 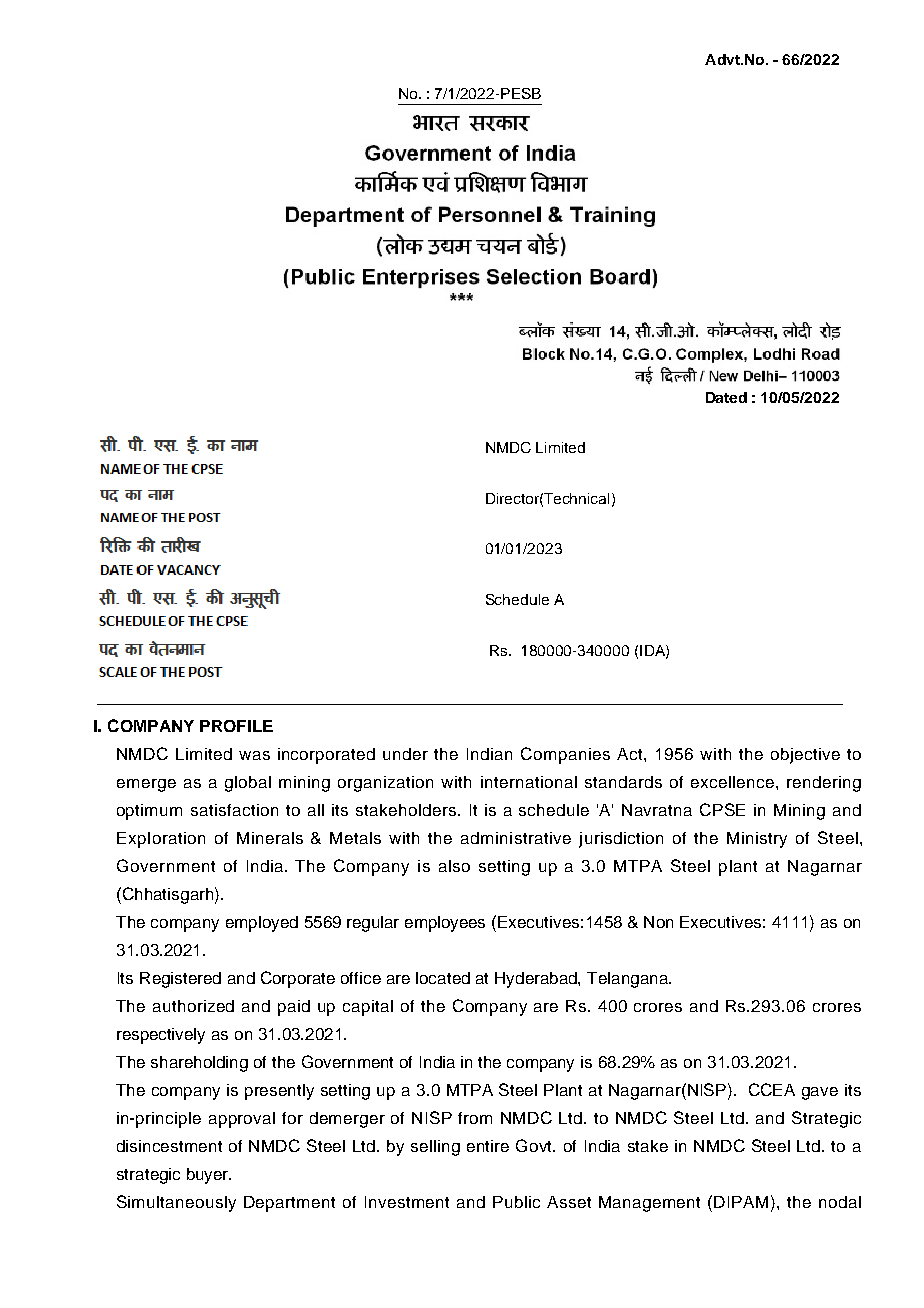 What do you see at coordinates (732, 782) in the image?
I see `excellence` at bounding box center [732, 782].
